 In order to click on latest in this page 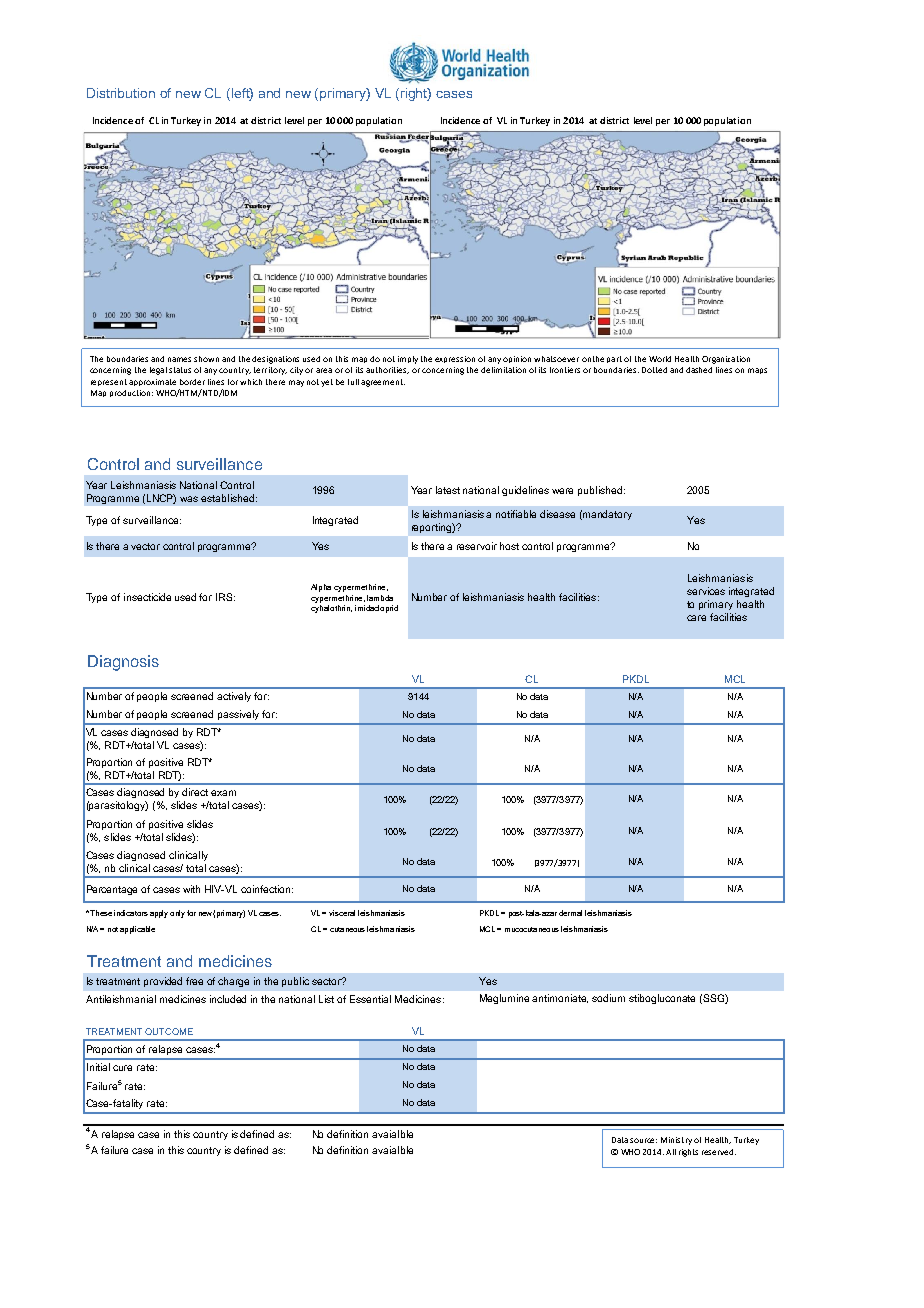, I will do `click(448, 490)`.
